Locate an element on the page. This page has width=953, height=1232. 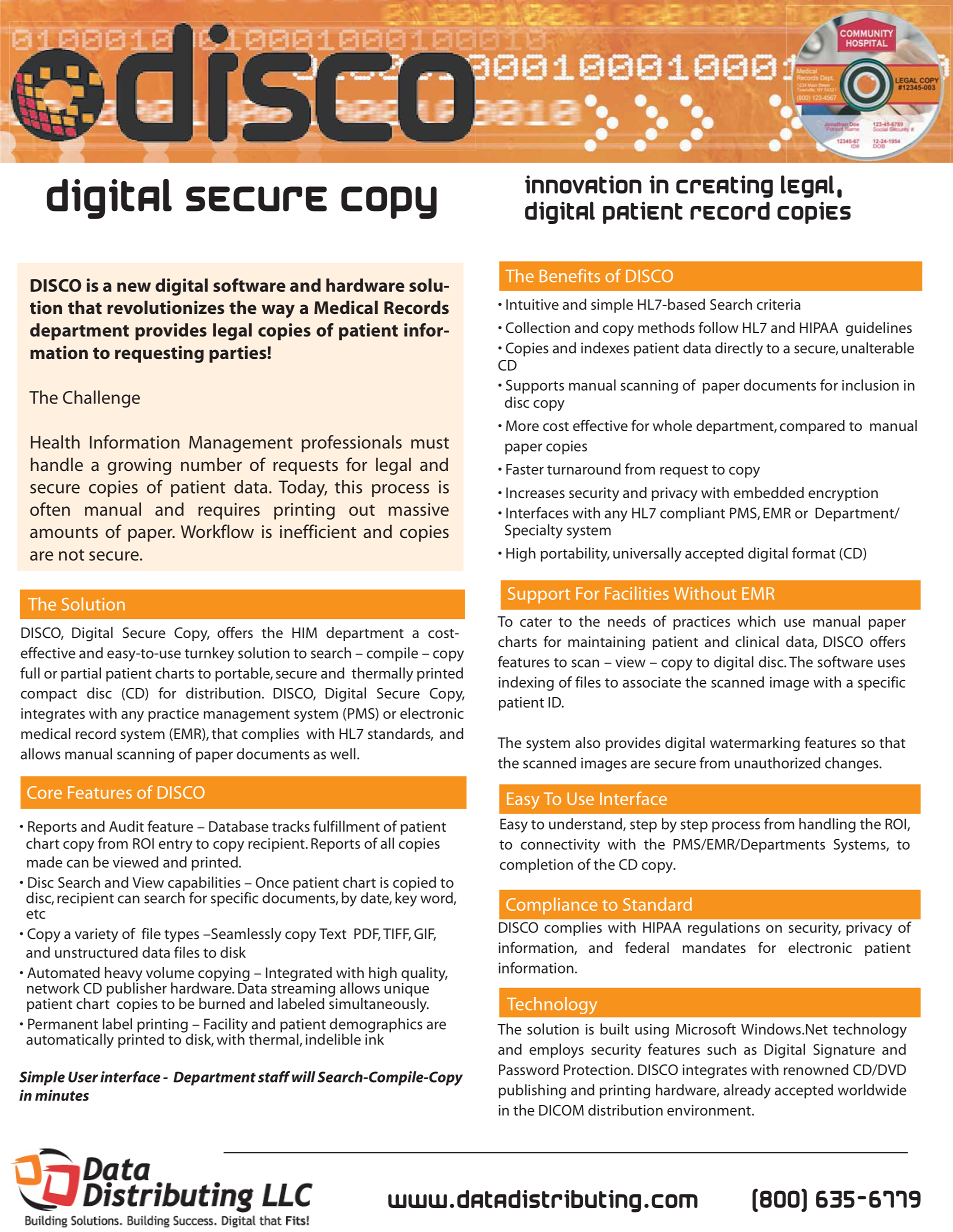
MINUTES is located at coordinates (62, 1095).
